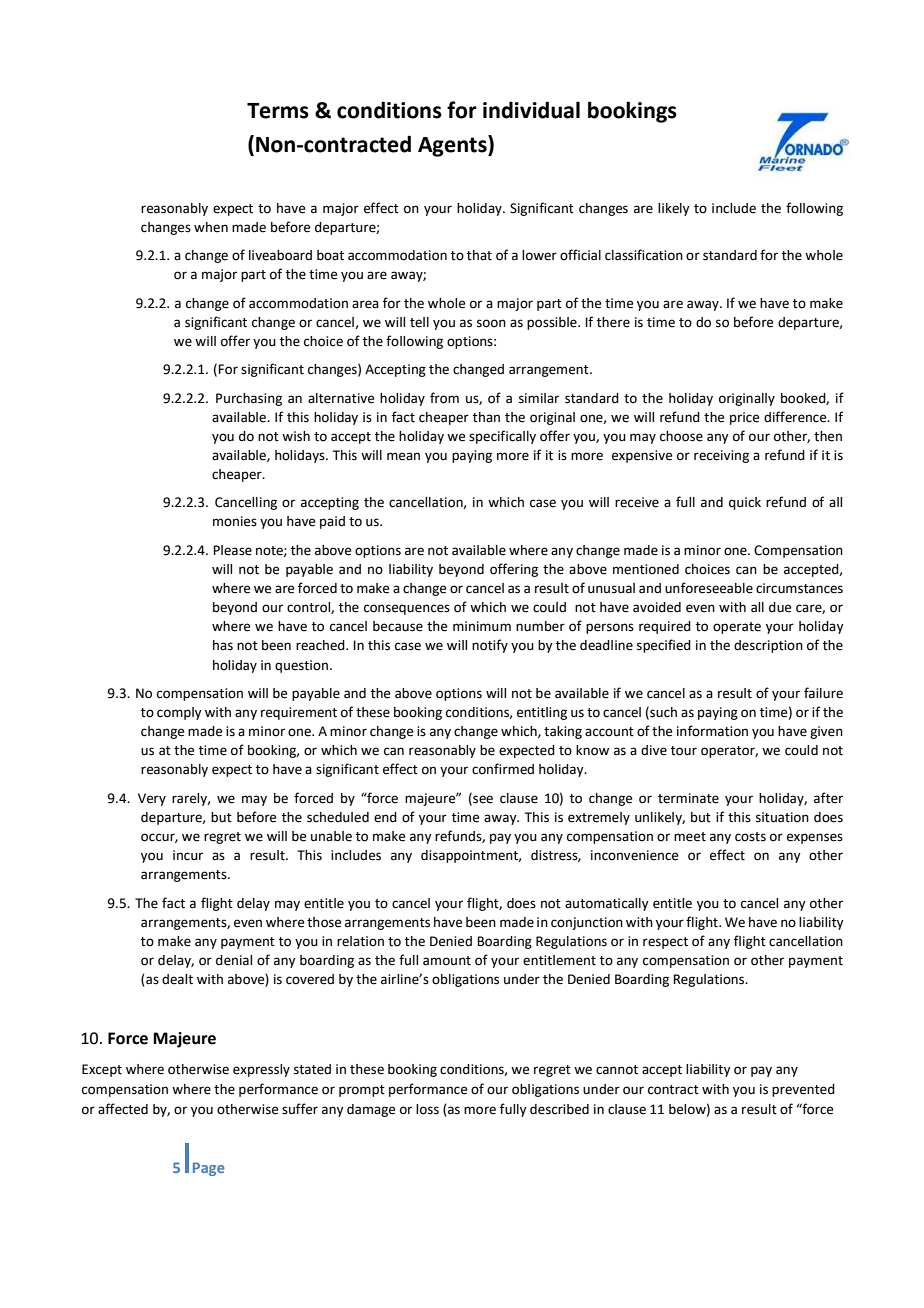 Image resolution: width=924 pixels, height=1308 pixels. I want to click on Page, so click(209, 1169).
